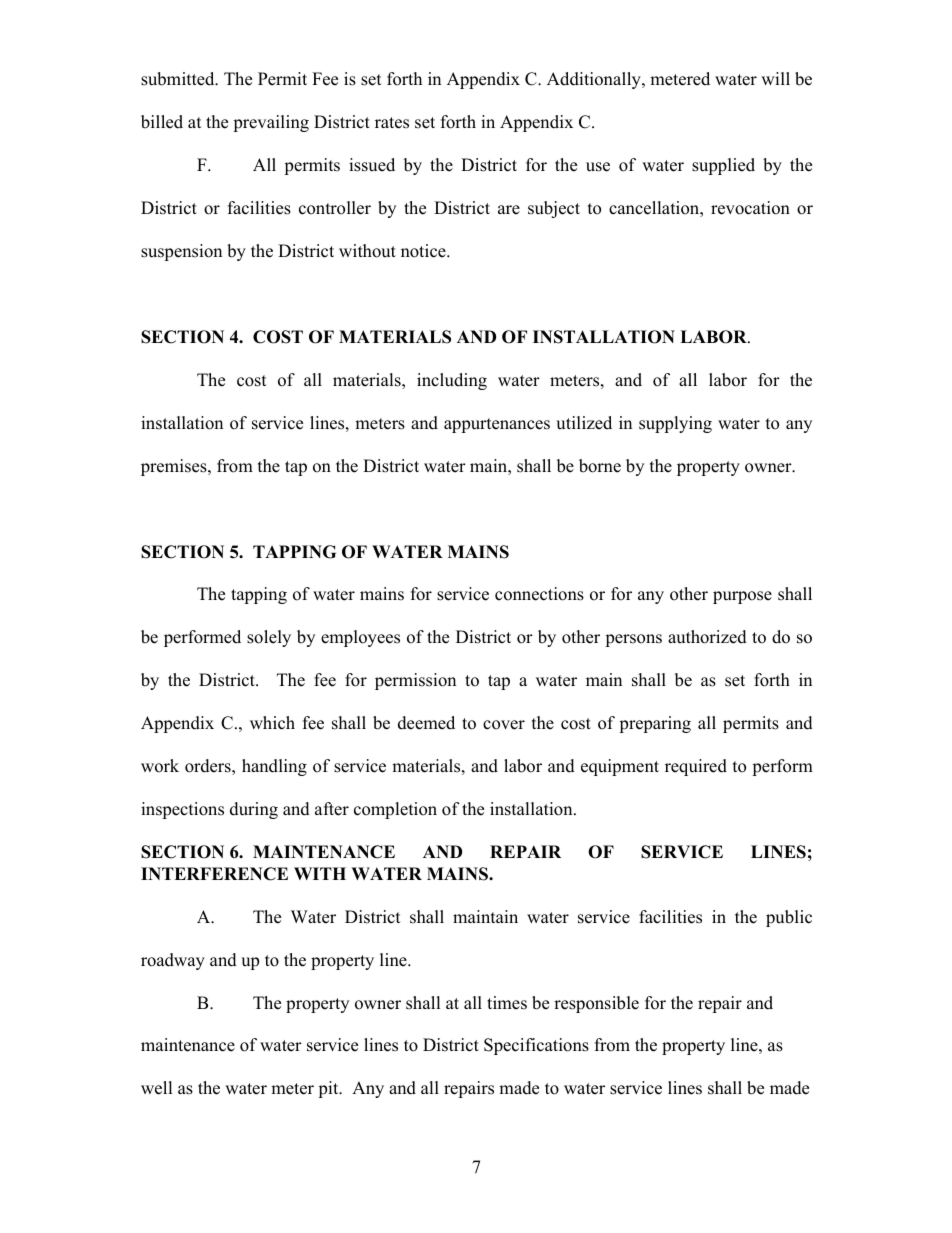 Image resolution: width=952 pixels, height=1233 pixels. What do you see at coordinates (392, 123) in the page?
I see `rates` at bounding box center [392, 123].
